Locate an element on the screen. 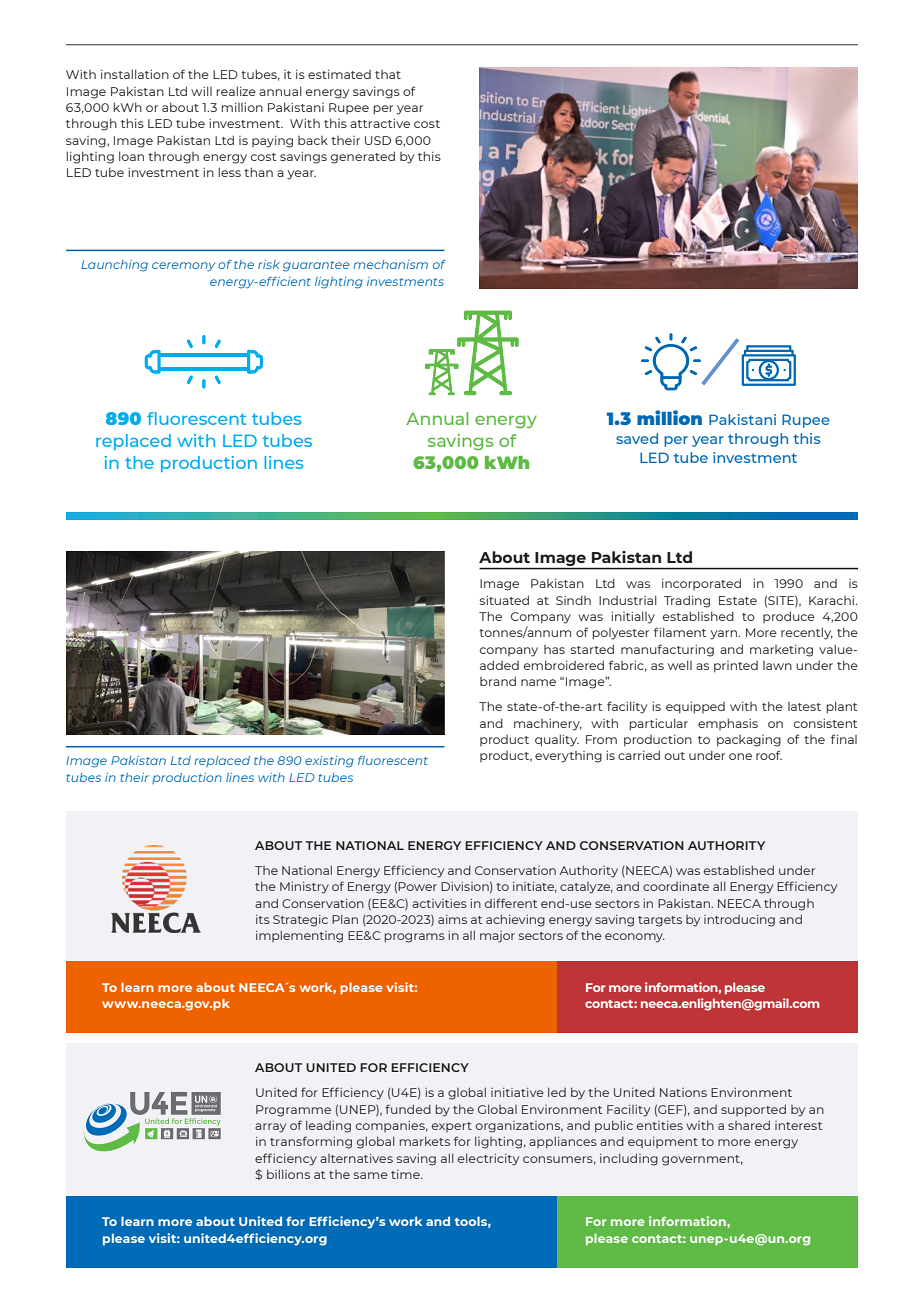  incorporated is located at coordinates (701, 584).
